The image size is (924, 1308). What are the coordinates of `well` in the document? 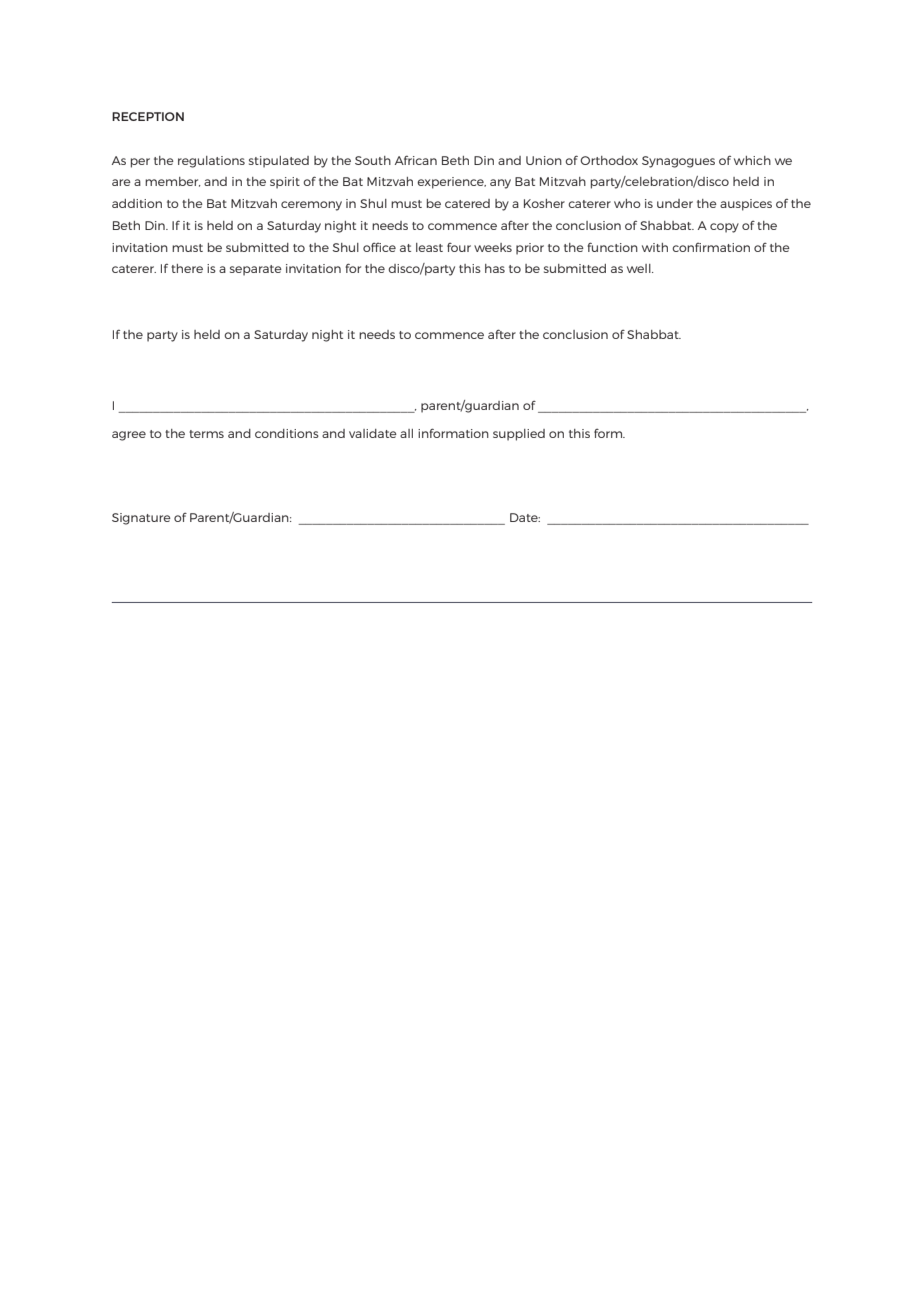 It's located at (640, 268).
